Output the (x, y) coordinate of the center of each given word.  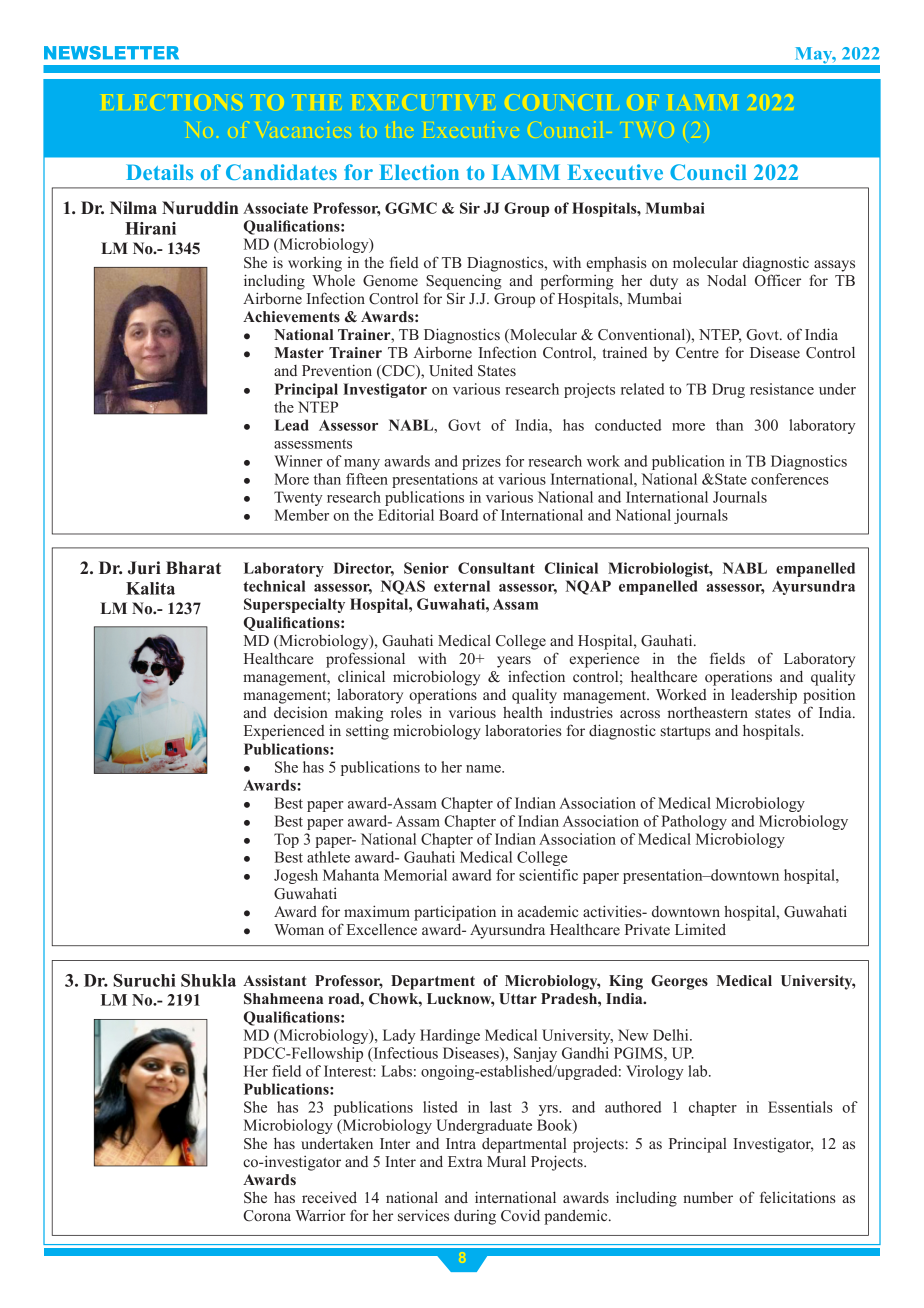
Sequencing (464, 282)
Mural (506, 1161)
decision (301, 712)
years (514, 662)
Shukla (208, 980)
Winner (298, 461)
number (708, 1197)
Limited (700, 929)
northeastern (708, 712)
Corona (267, 1216)
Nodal (726, 280)
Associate (275, 208)
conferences (790, 479)
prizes (481, 462)
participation (455, 913)
